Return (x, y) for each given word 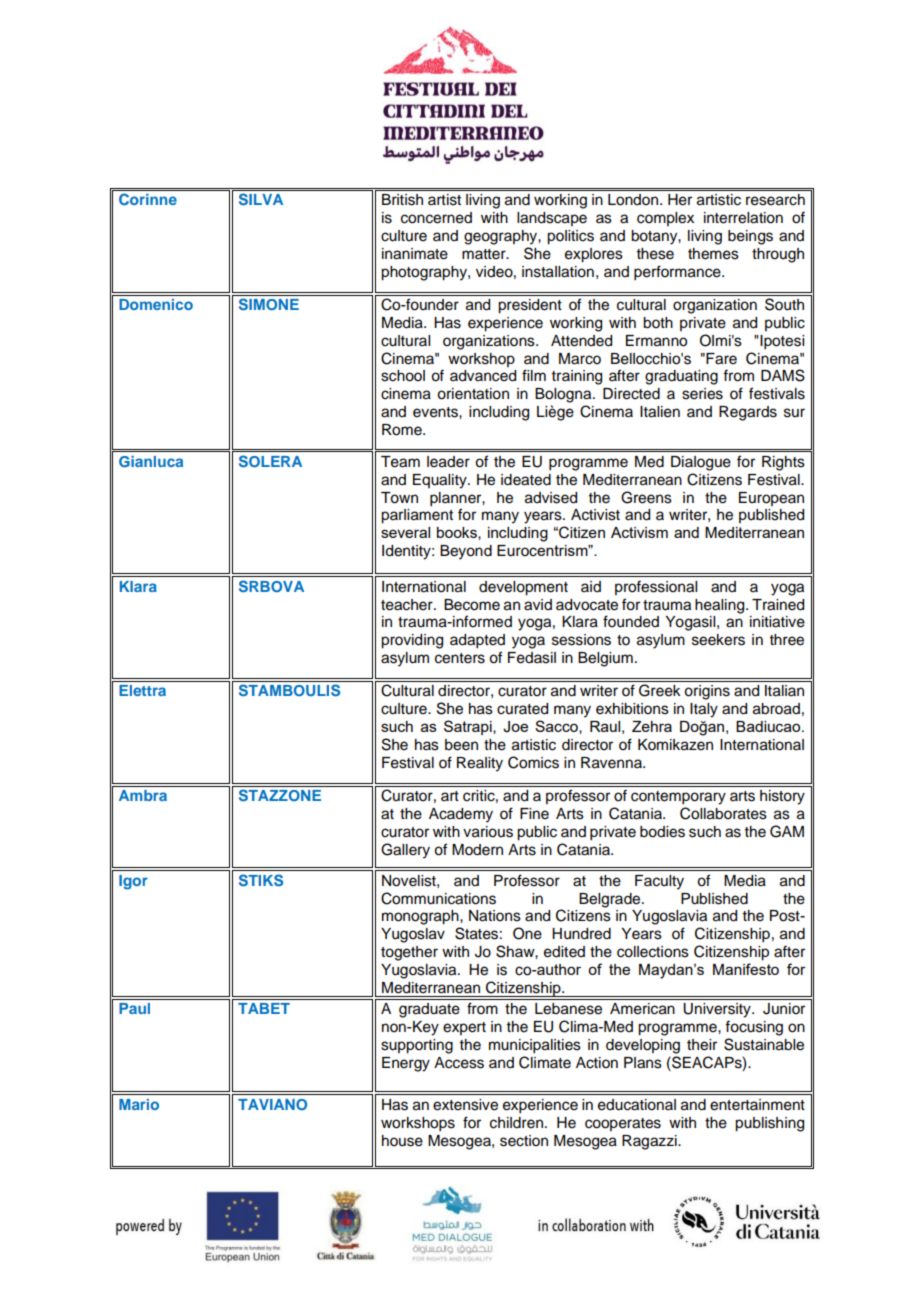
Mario (139, 1104)
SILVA (261, 199)
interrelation (743, 218)
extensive (465, 1105)
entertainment (757, 1105)
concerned (436, 218)
